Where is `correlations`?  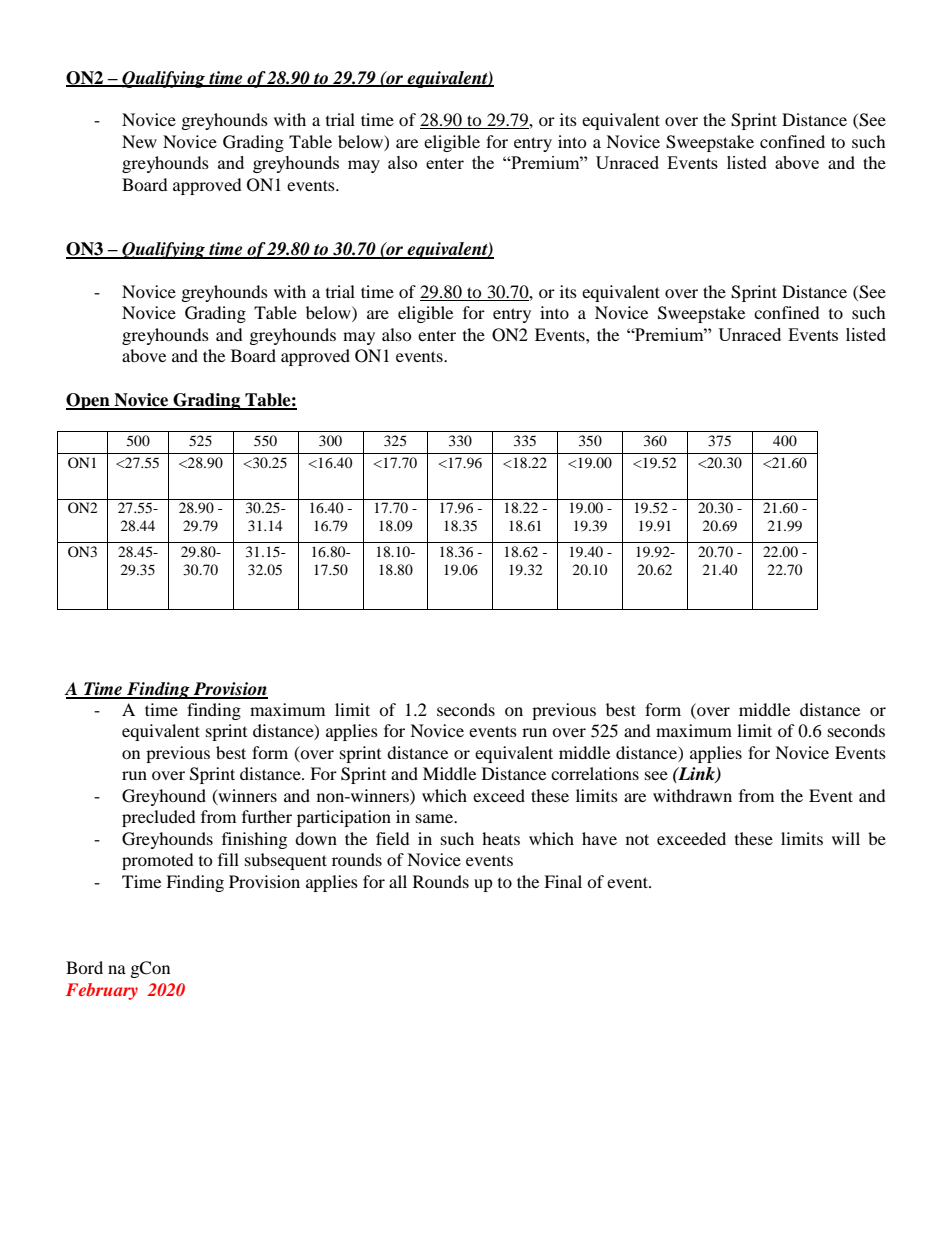 correlations is located at coordinates (595, 773).
